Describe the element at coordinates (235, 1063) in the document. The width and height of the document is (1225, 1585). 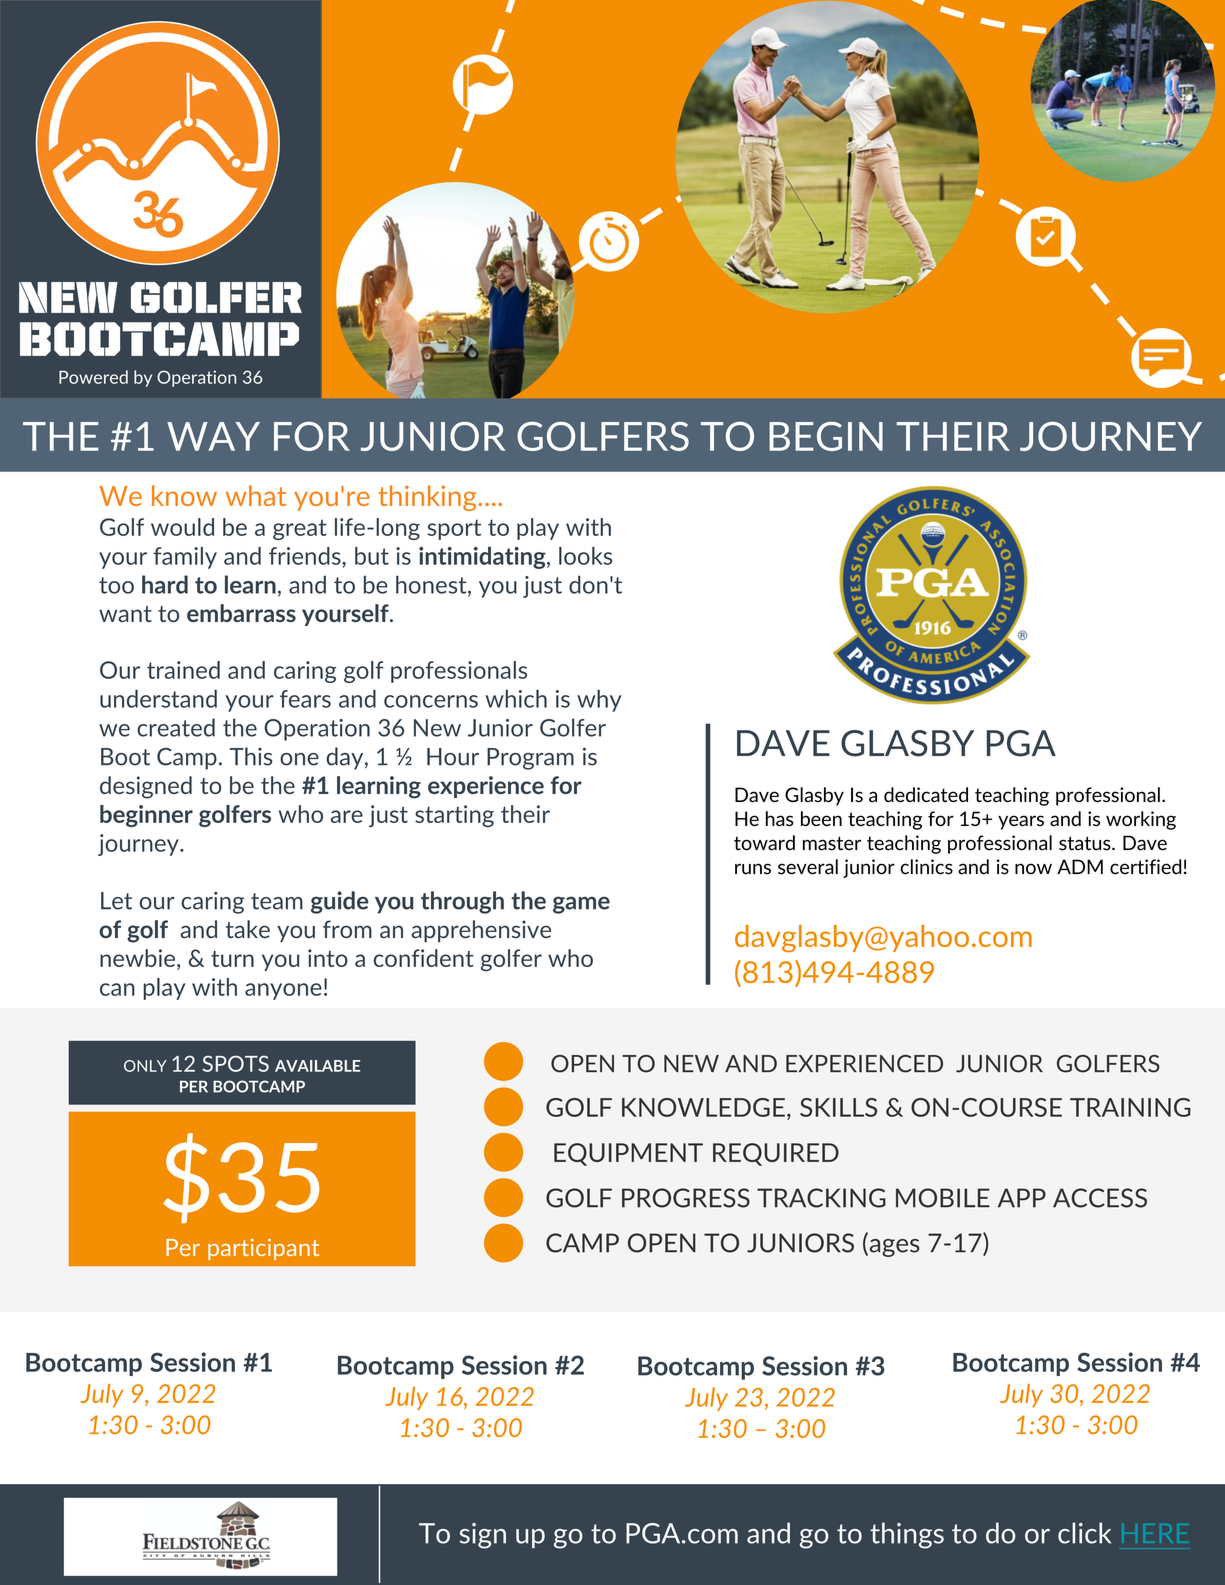
I see `SPOTS` at that location.
